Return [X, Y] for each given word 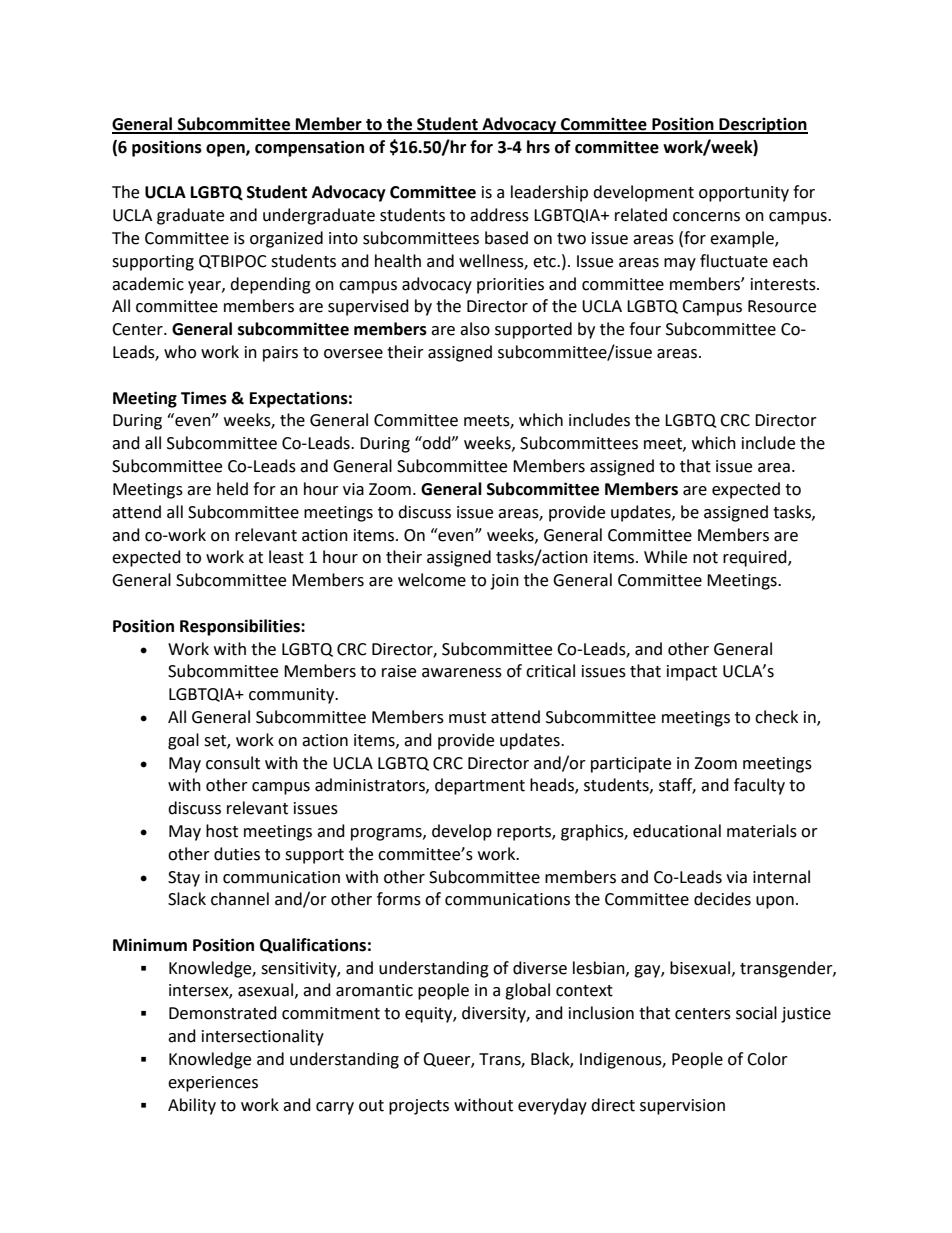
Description [762, 125]
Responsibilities [241, 627]
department [480, 786]
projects [419, 1107]
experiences [213, 1084]
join [504, 582]
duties [237, 854]
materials [762, 831]
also [475, 329]
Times [204, 398]
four [645, 329]
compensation [309, 148]
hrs [538, 147]
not [705, 558]
